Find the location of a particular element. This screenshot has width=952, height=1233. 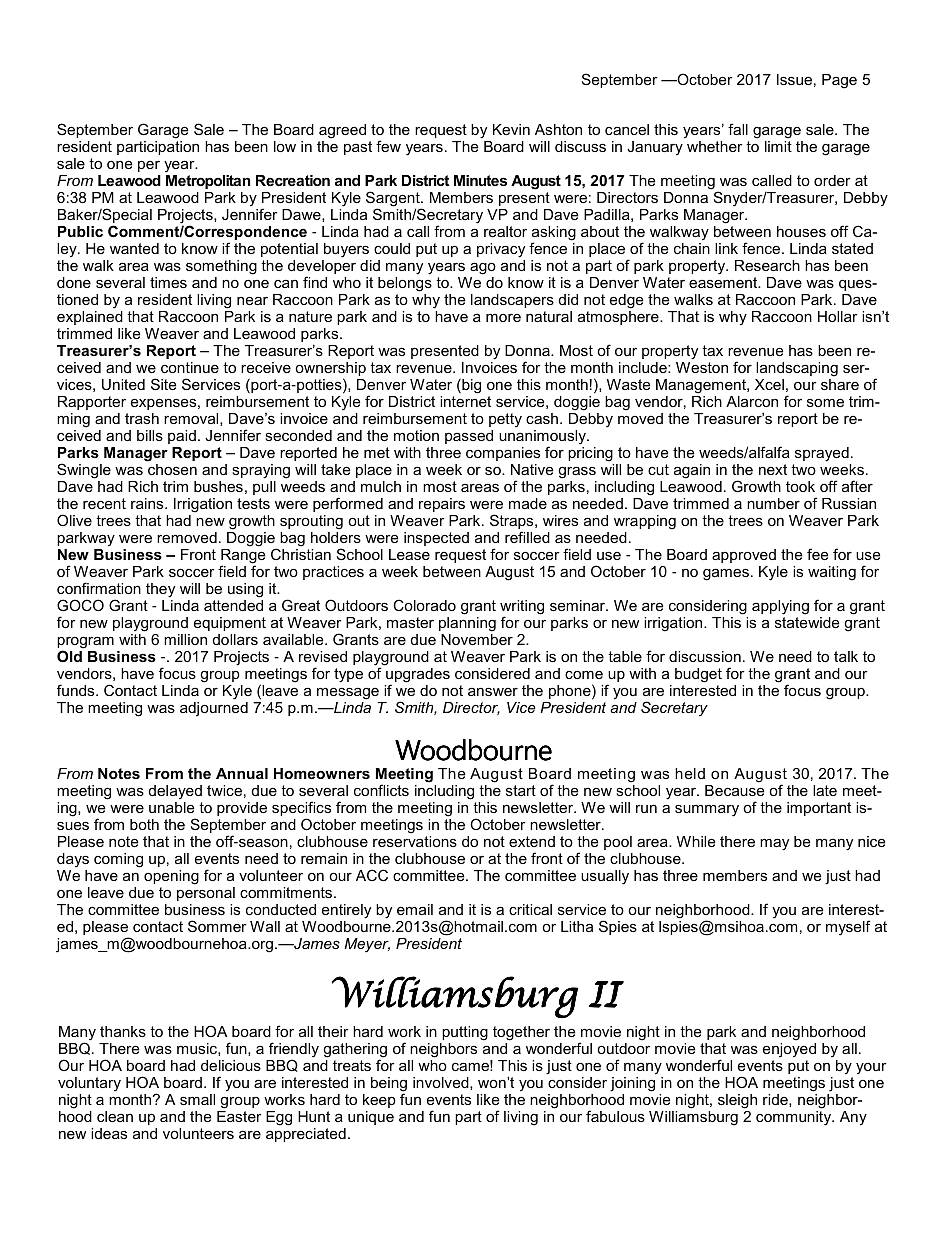

fall is located at coordinates (738, 129).
